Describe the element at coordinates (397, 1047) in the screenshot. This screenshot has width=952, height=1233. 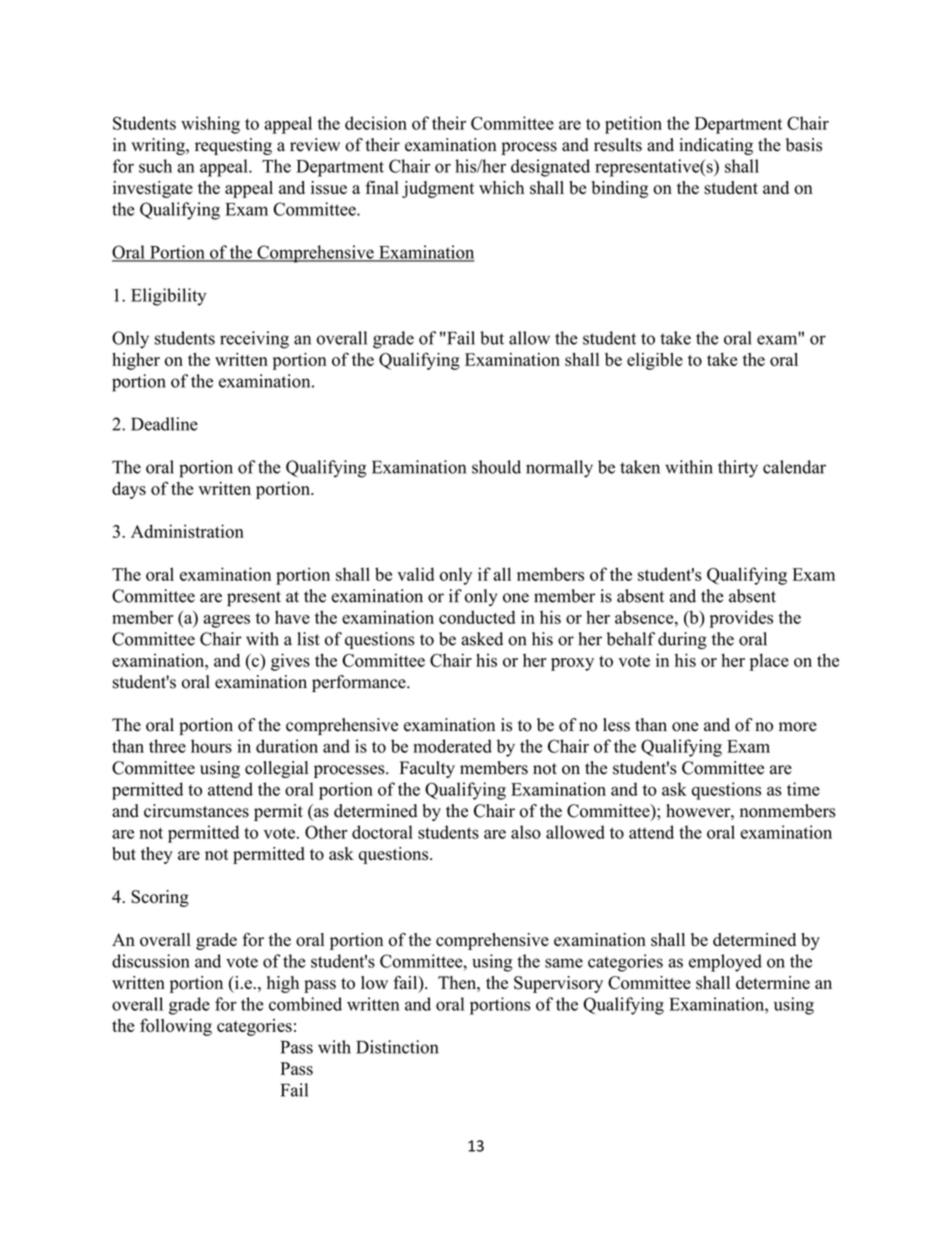
I see `Distinction` at that location.
